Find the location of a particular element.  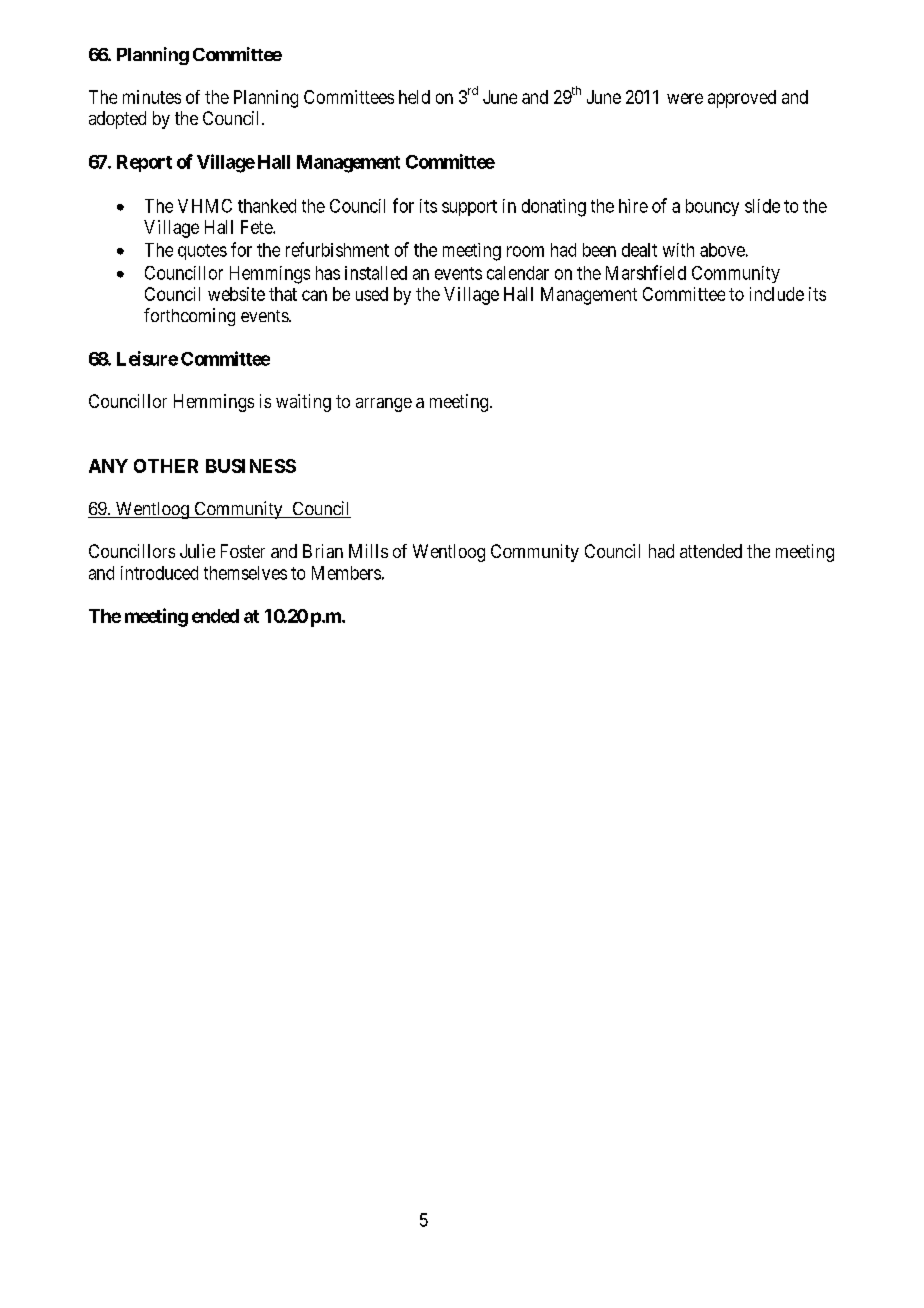

minutes is located at coordinates (152, 97).
